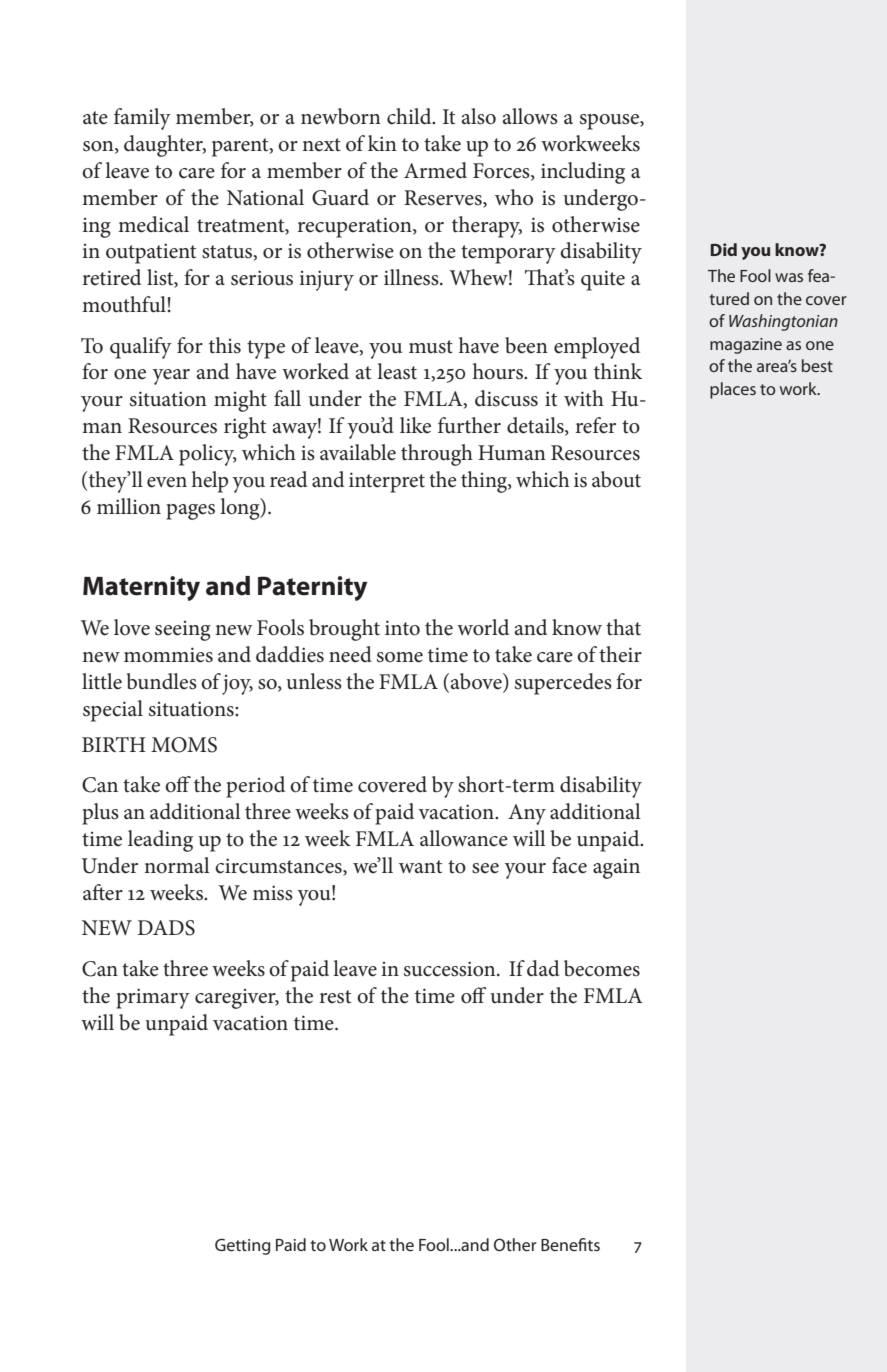  Describe the element at coordinates (723, 249) in the screenshot. I see `Did` at that location.
